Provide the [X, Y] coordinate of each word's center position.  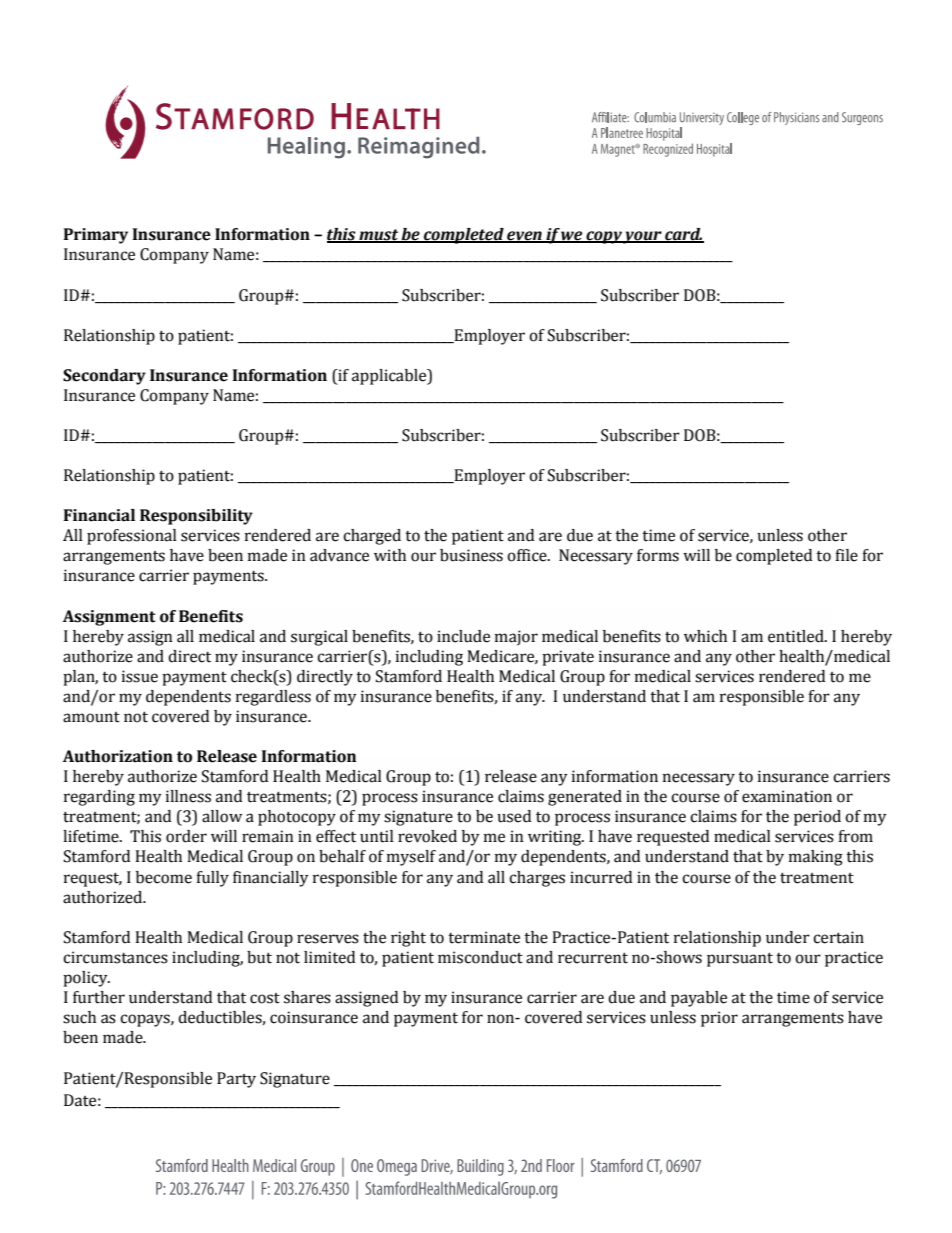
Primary [96, 236]
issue [140, 676]
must [379, 236]
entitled [797, 636]
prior [719, 1019]
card [683, 235]
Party [236, 1080]
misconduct [480, 957]
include [463, 636]
